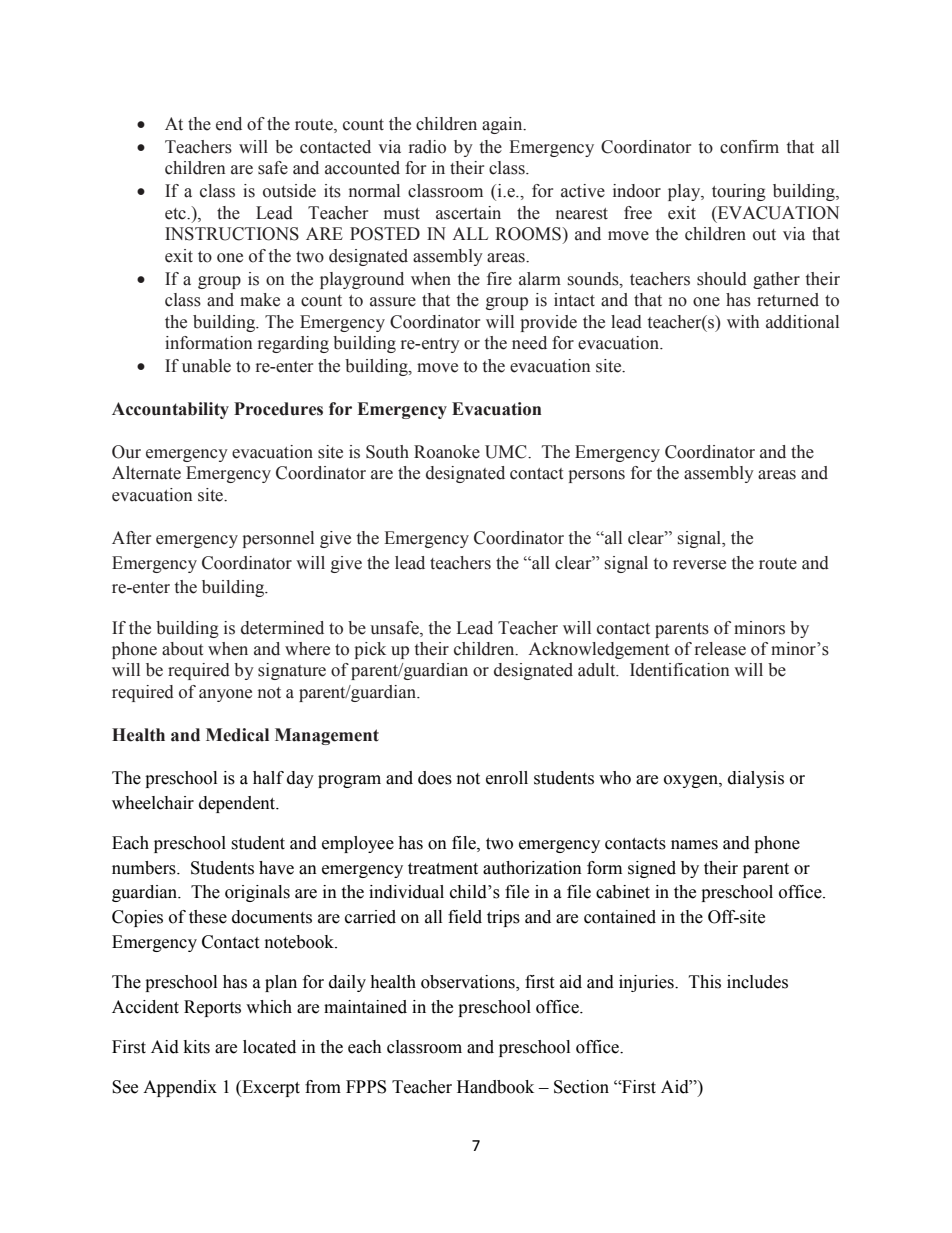 Image resolution: width=952 pixels, height=1233 pixels. Describe the element at coordinates (237, 735) in the screenshot. I see `Medical` at that location.
